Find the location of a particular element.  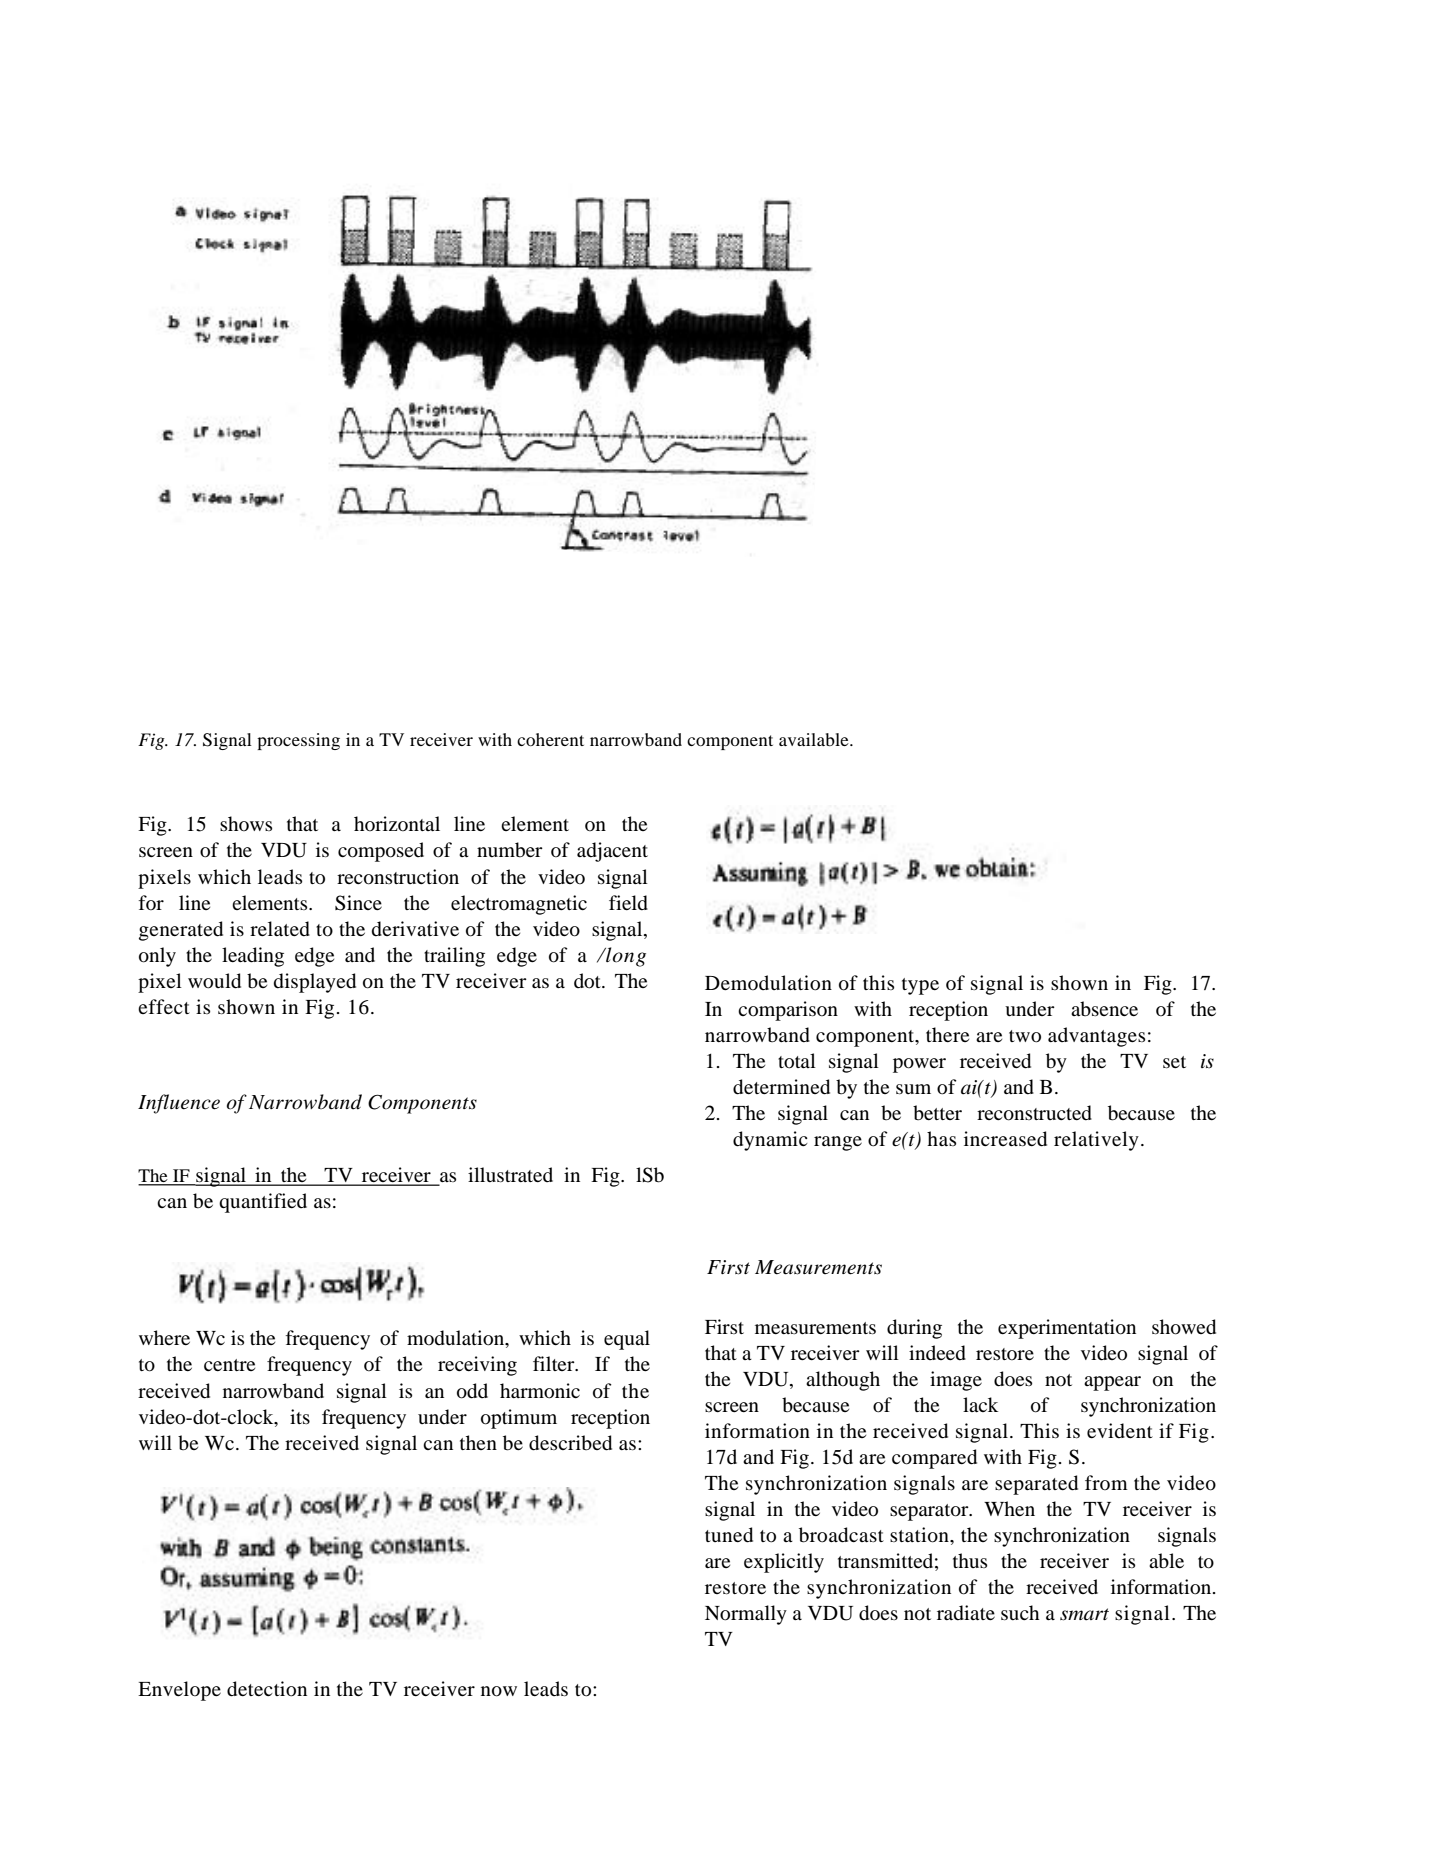

detection is located at coordinates (267, 1689).
